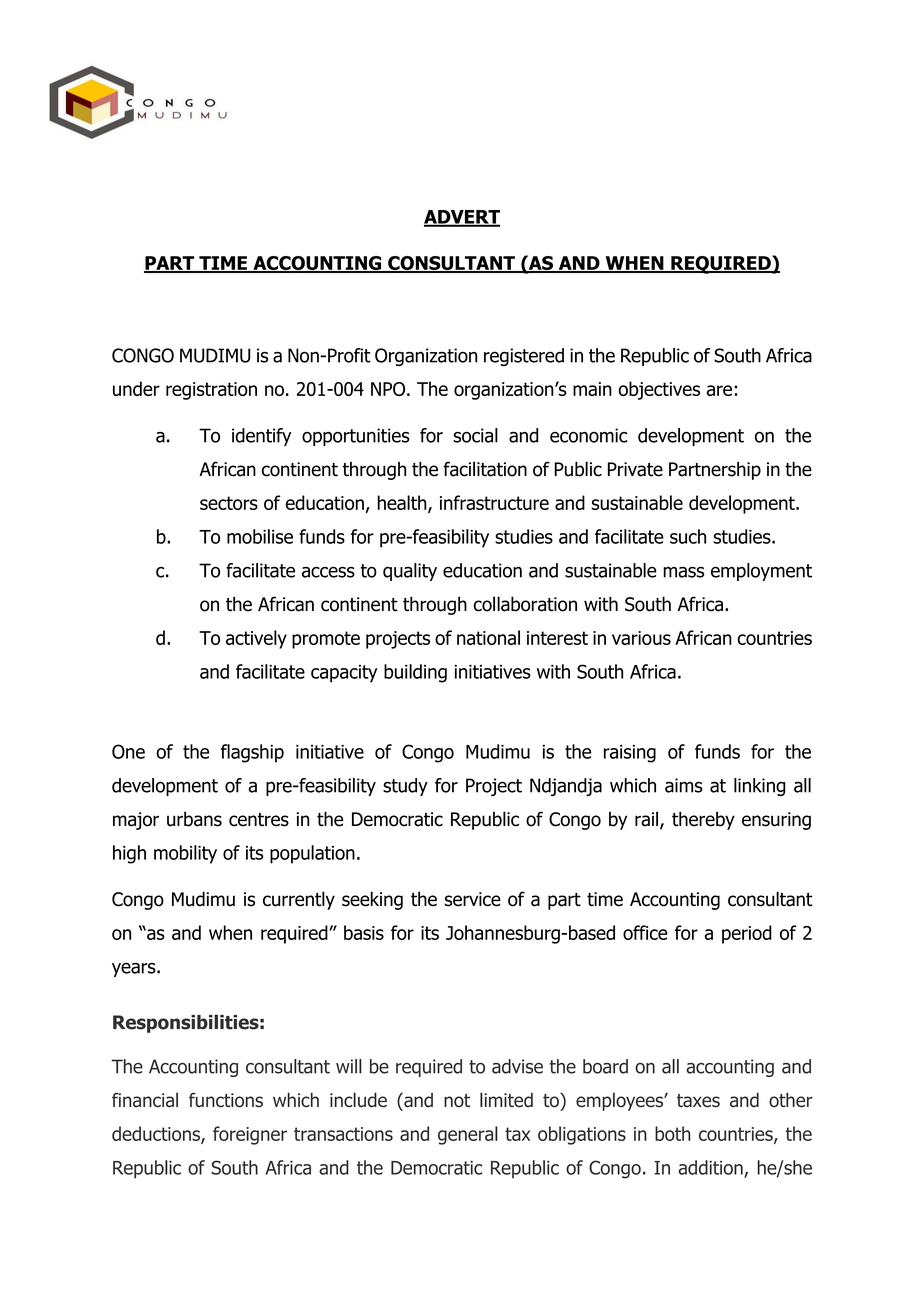 The width and height of the document is (924, 1308). Describe the element at coordinates (252, 753) in the document. I see `flagship` at that location.
